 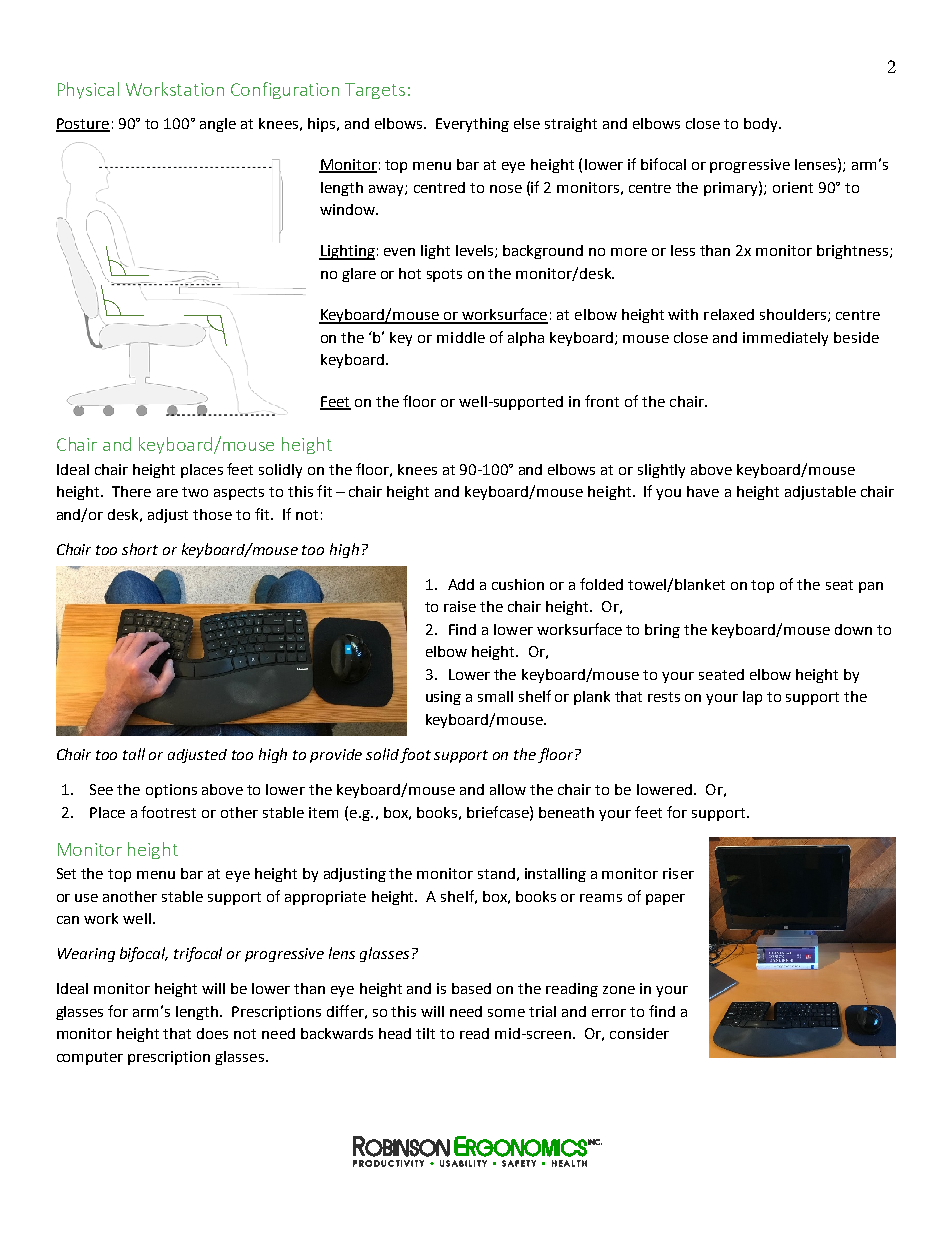 What do you see at coordinates (218, 125) in the screenshot?
I see `angle` at bounding box center [218, 125].
